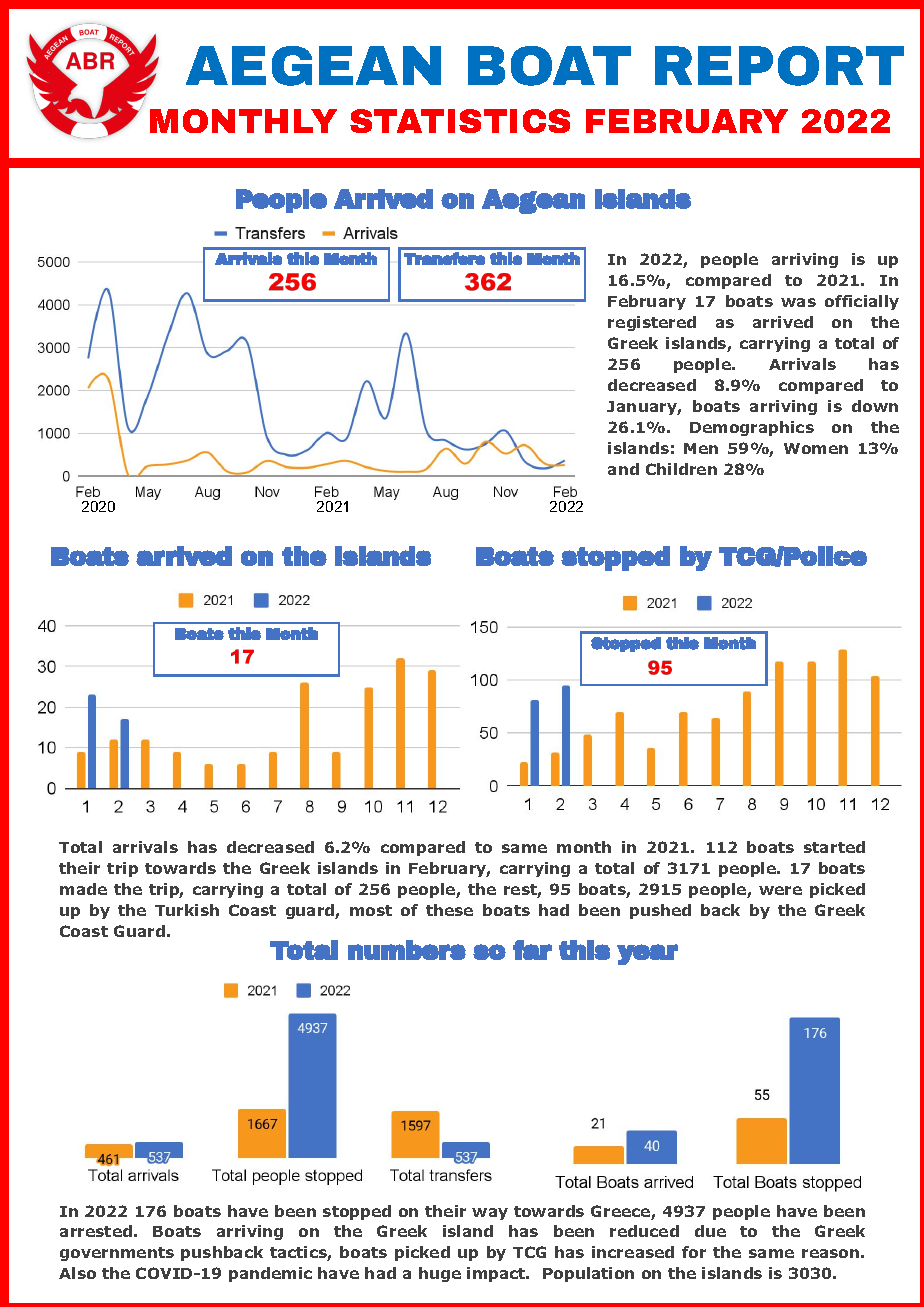  What do you see at coordinates (816, 448) in the screenshot?
I see `Women` at bounding box center [816, 448].
